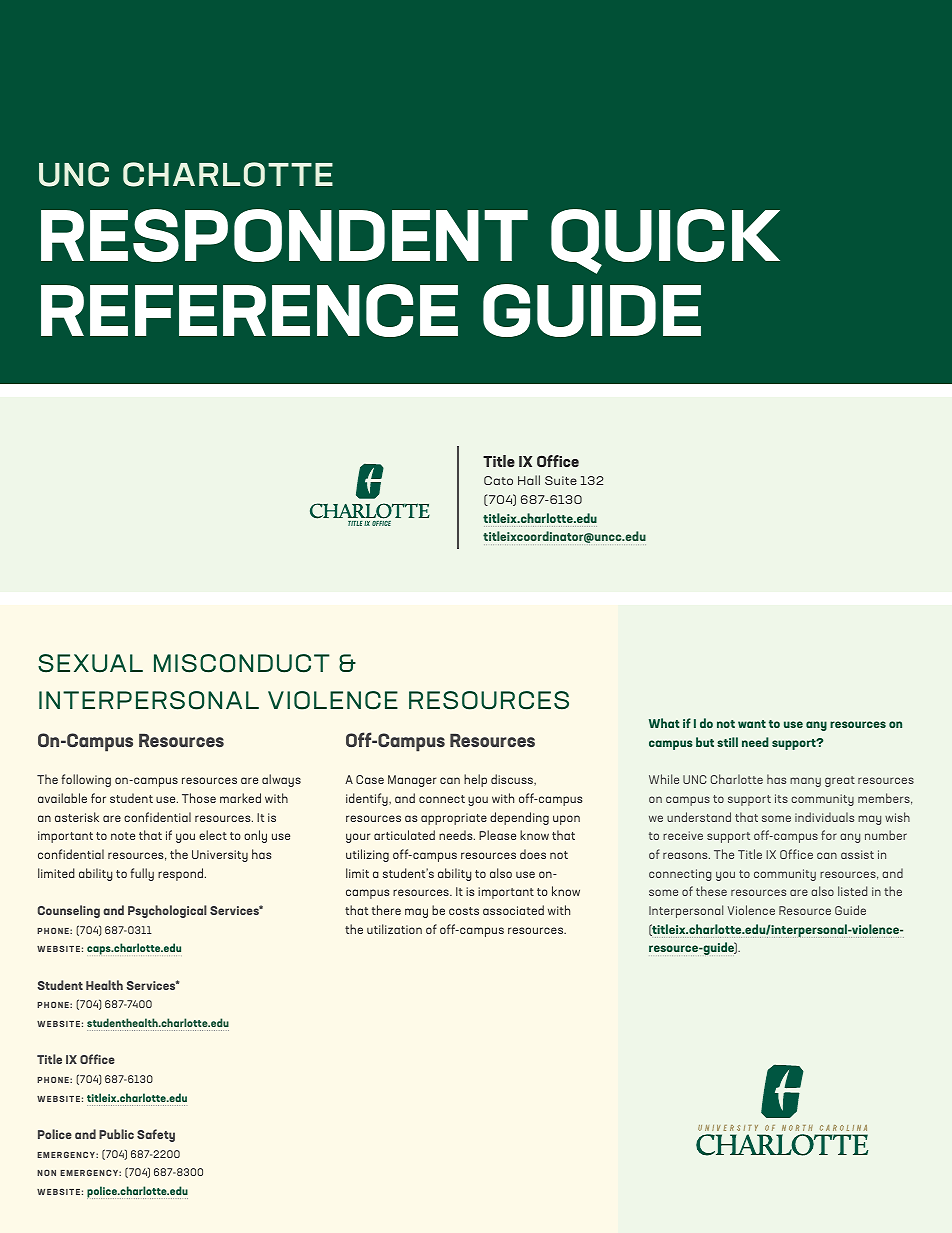 This image has height=1233, width=952. I want to click on QUICK, so click(665, 241).
